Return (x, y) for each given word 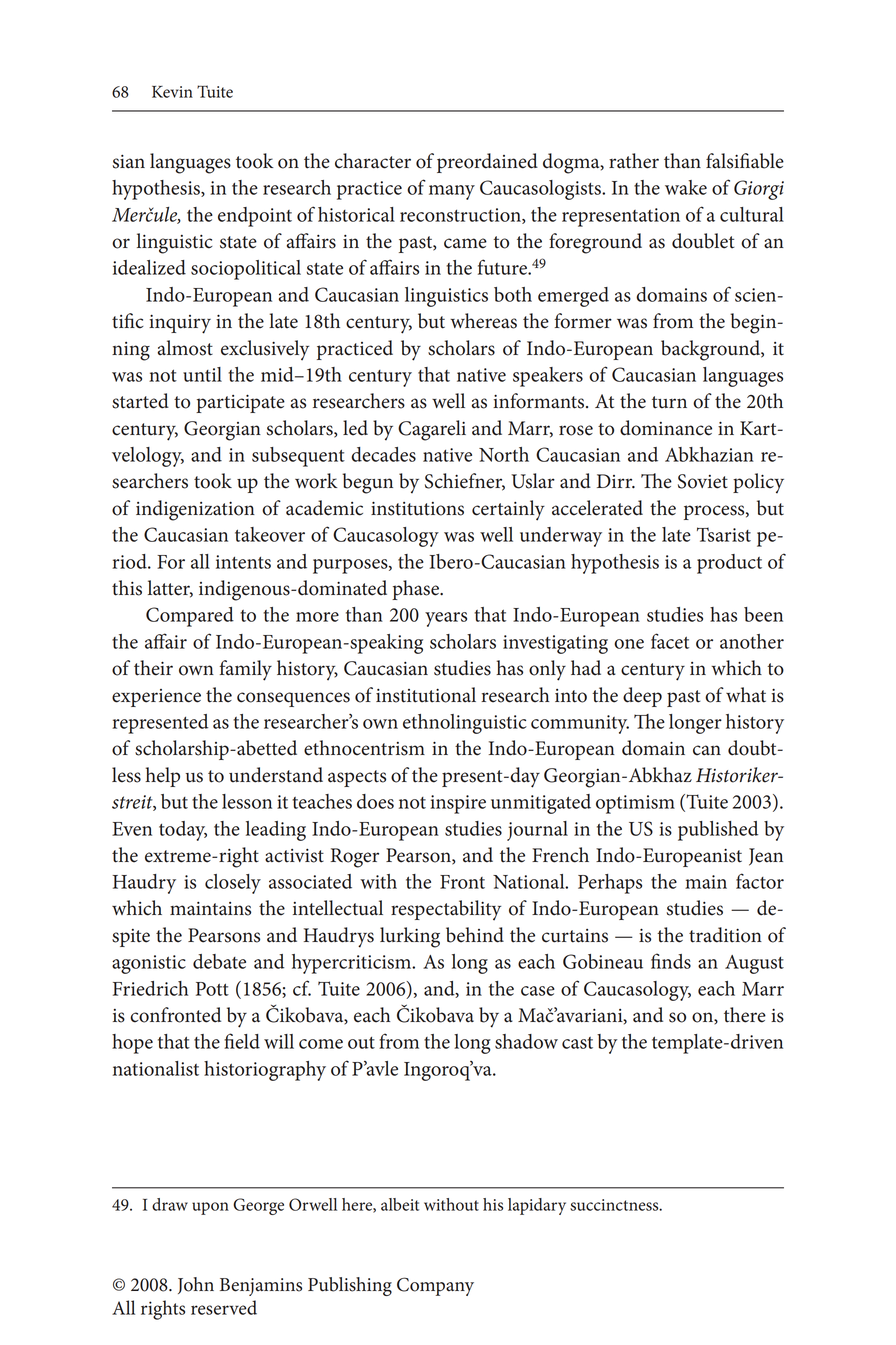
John (196, 1285)
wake (686, 187)
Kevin (172, 92)
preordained (487, 163)
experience (156, 698)
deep (642, 697)
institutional (426, 695)
